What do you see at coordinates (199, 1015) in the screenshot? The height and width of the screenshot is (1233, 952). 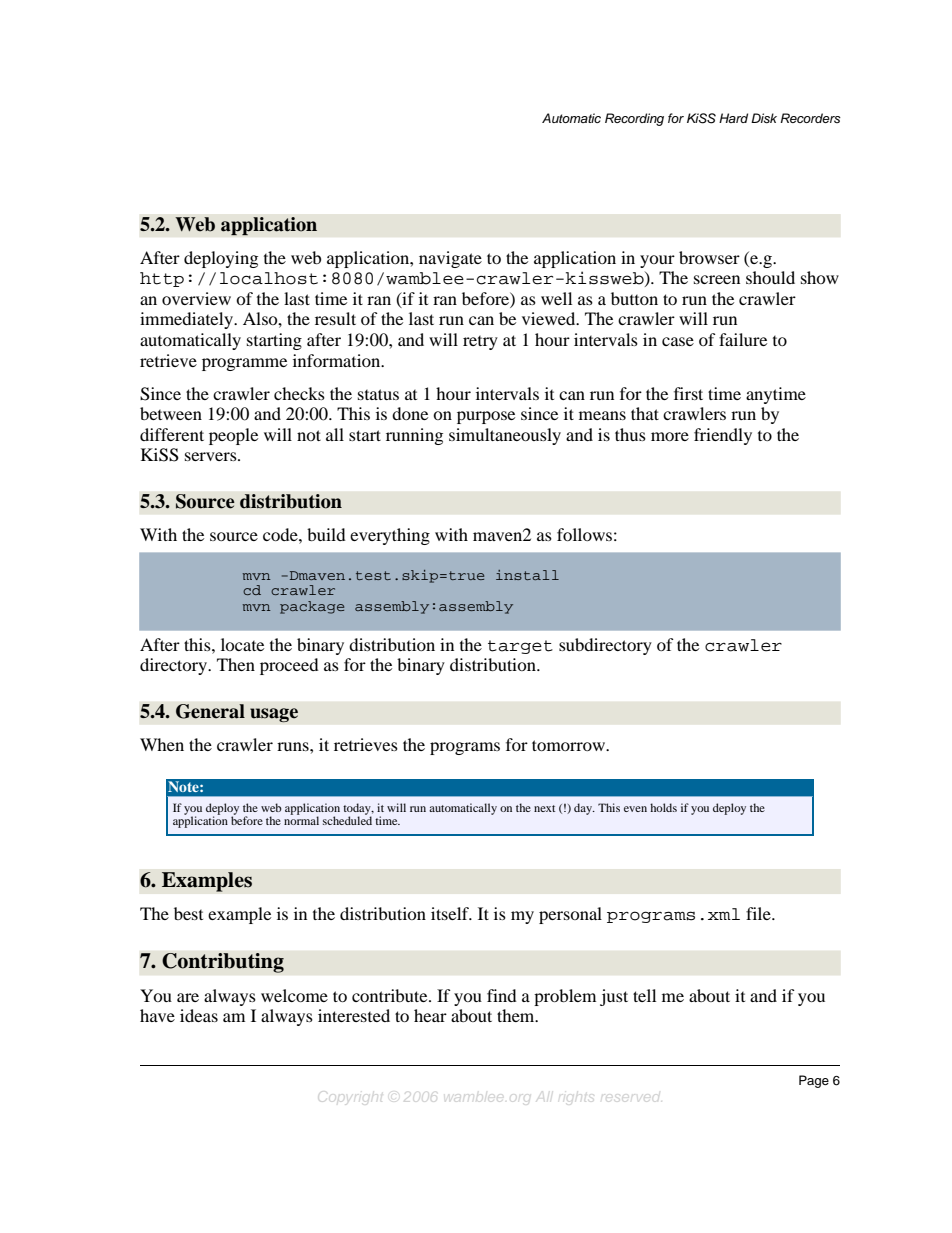 I see `ideas` at bounding box center [199, 1015].
